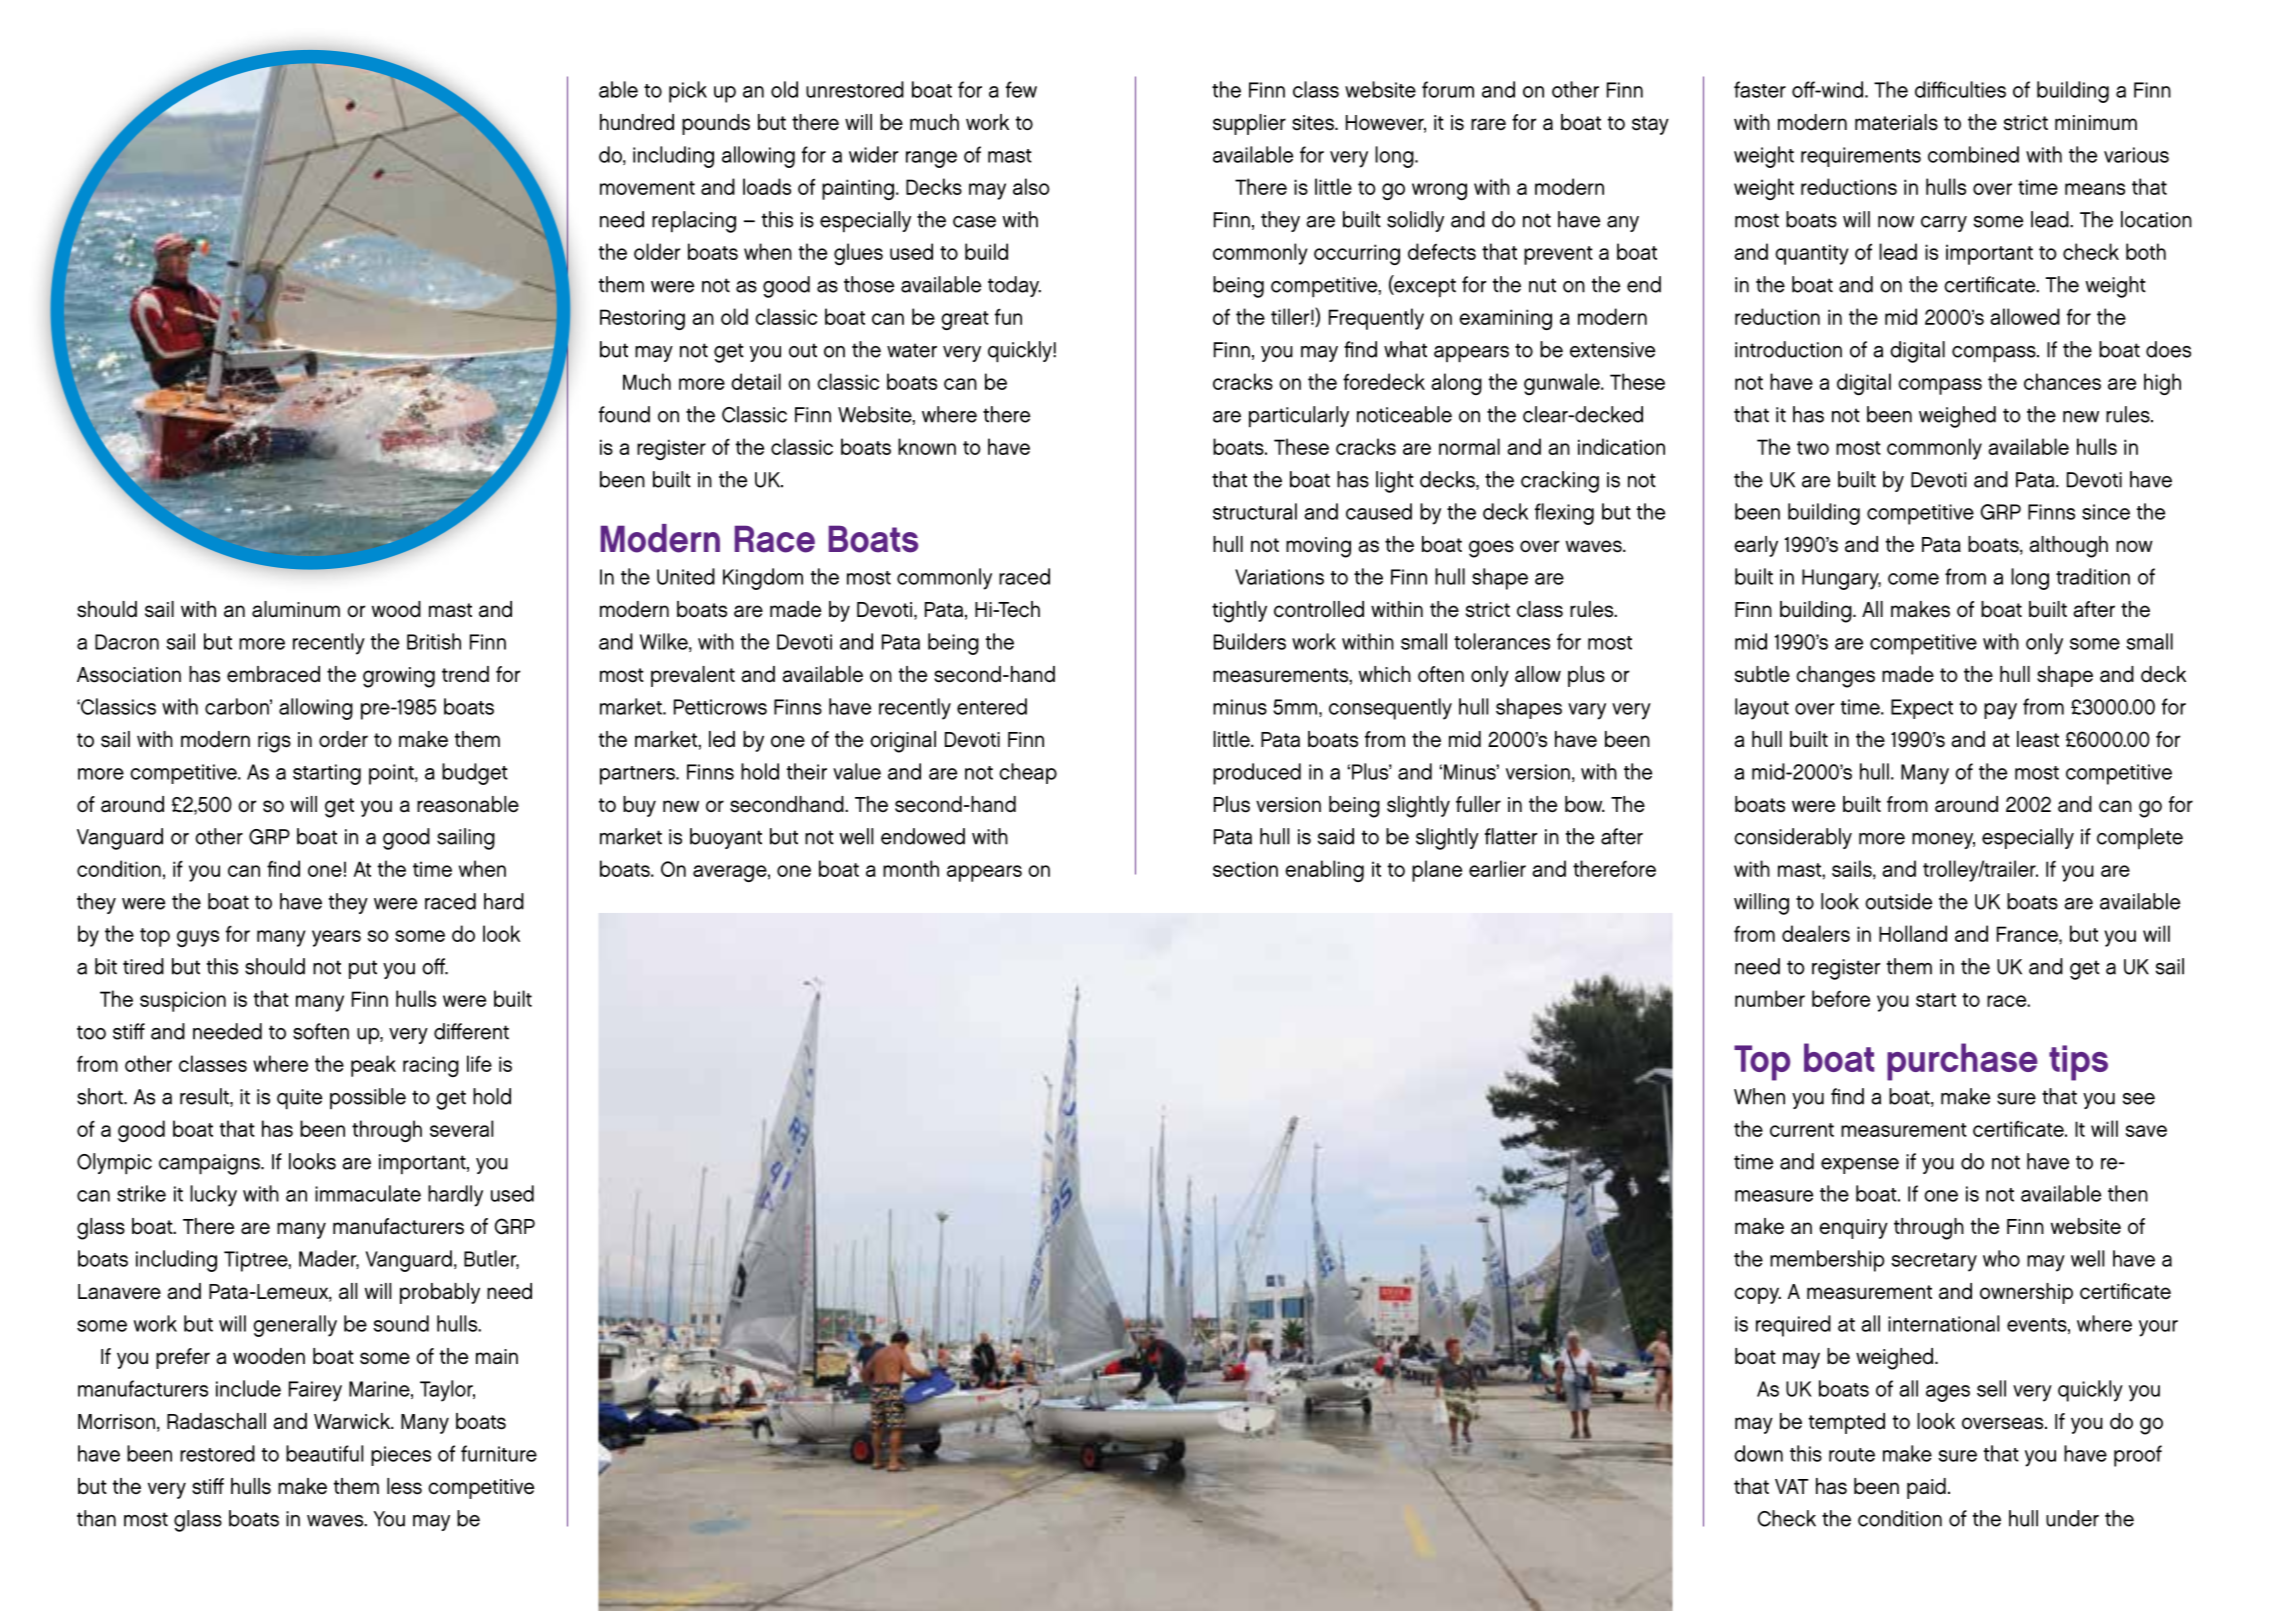  Describe the element at coordinates (1926, 1488) in the screenshot. I see `paid` at that location.
